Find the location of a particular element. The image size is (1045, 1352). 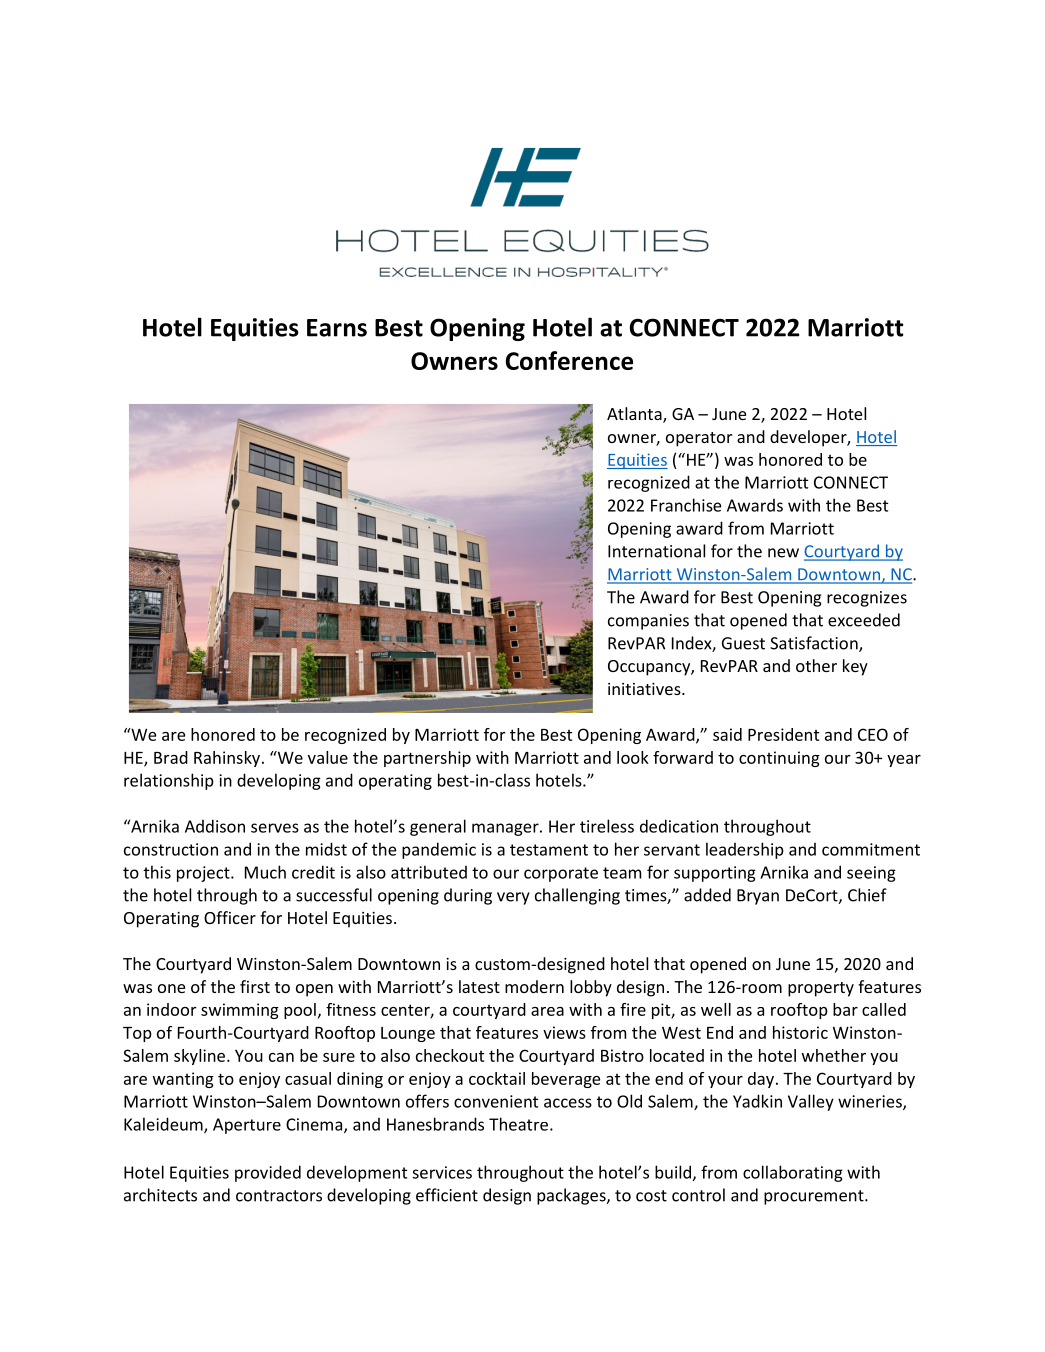

Conference is located at coordinates (569, 360).
